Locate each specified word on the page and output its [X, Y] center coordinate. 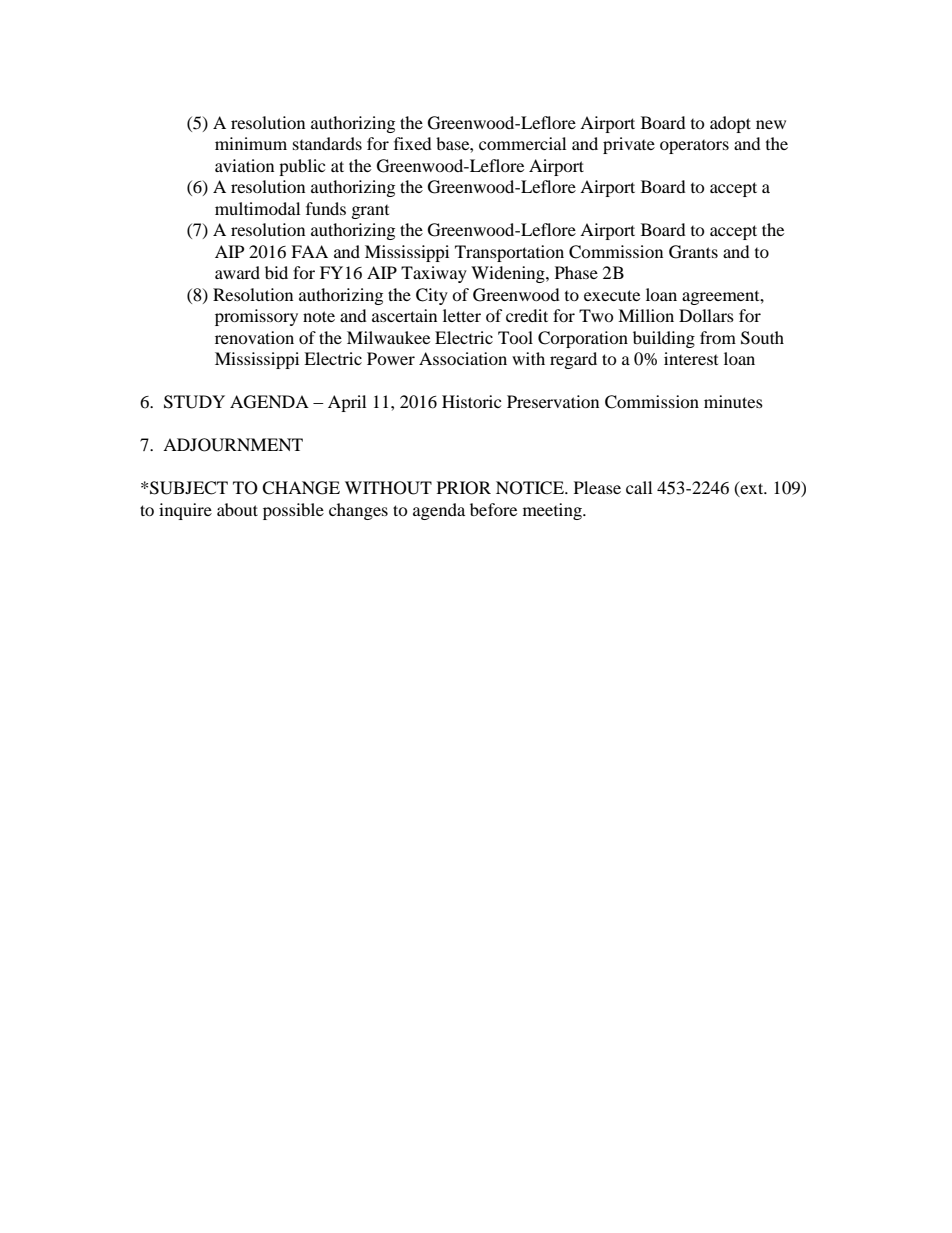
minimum [251, 143]
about [237, 509]
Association [463, 358]
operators [694, 147]
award [237, 272]
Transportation [509, 253]
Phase [576, 272]
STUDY [194, 402]
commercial [522, 143]
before [493, 509]
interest [691, 358]
